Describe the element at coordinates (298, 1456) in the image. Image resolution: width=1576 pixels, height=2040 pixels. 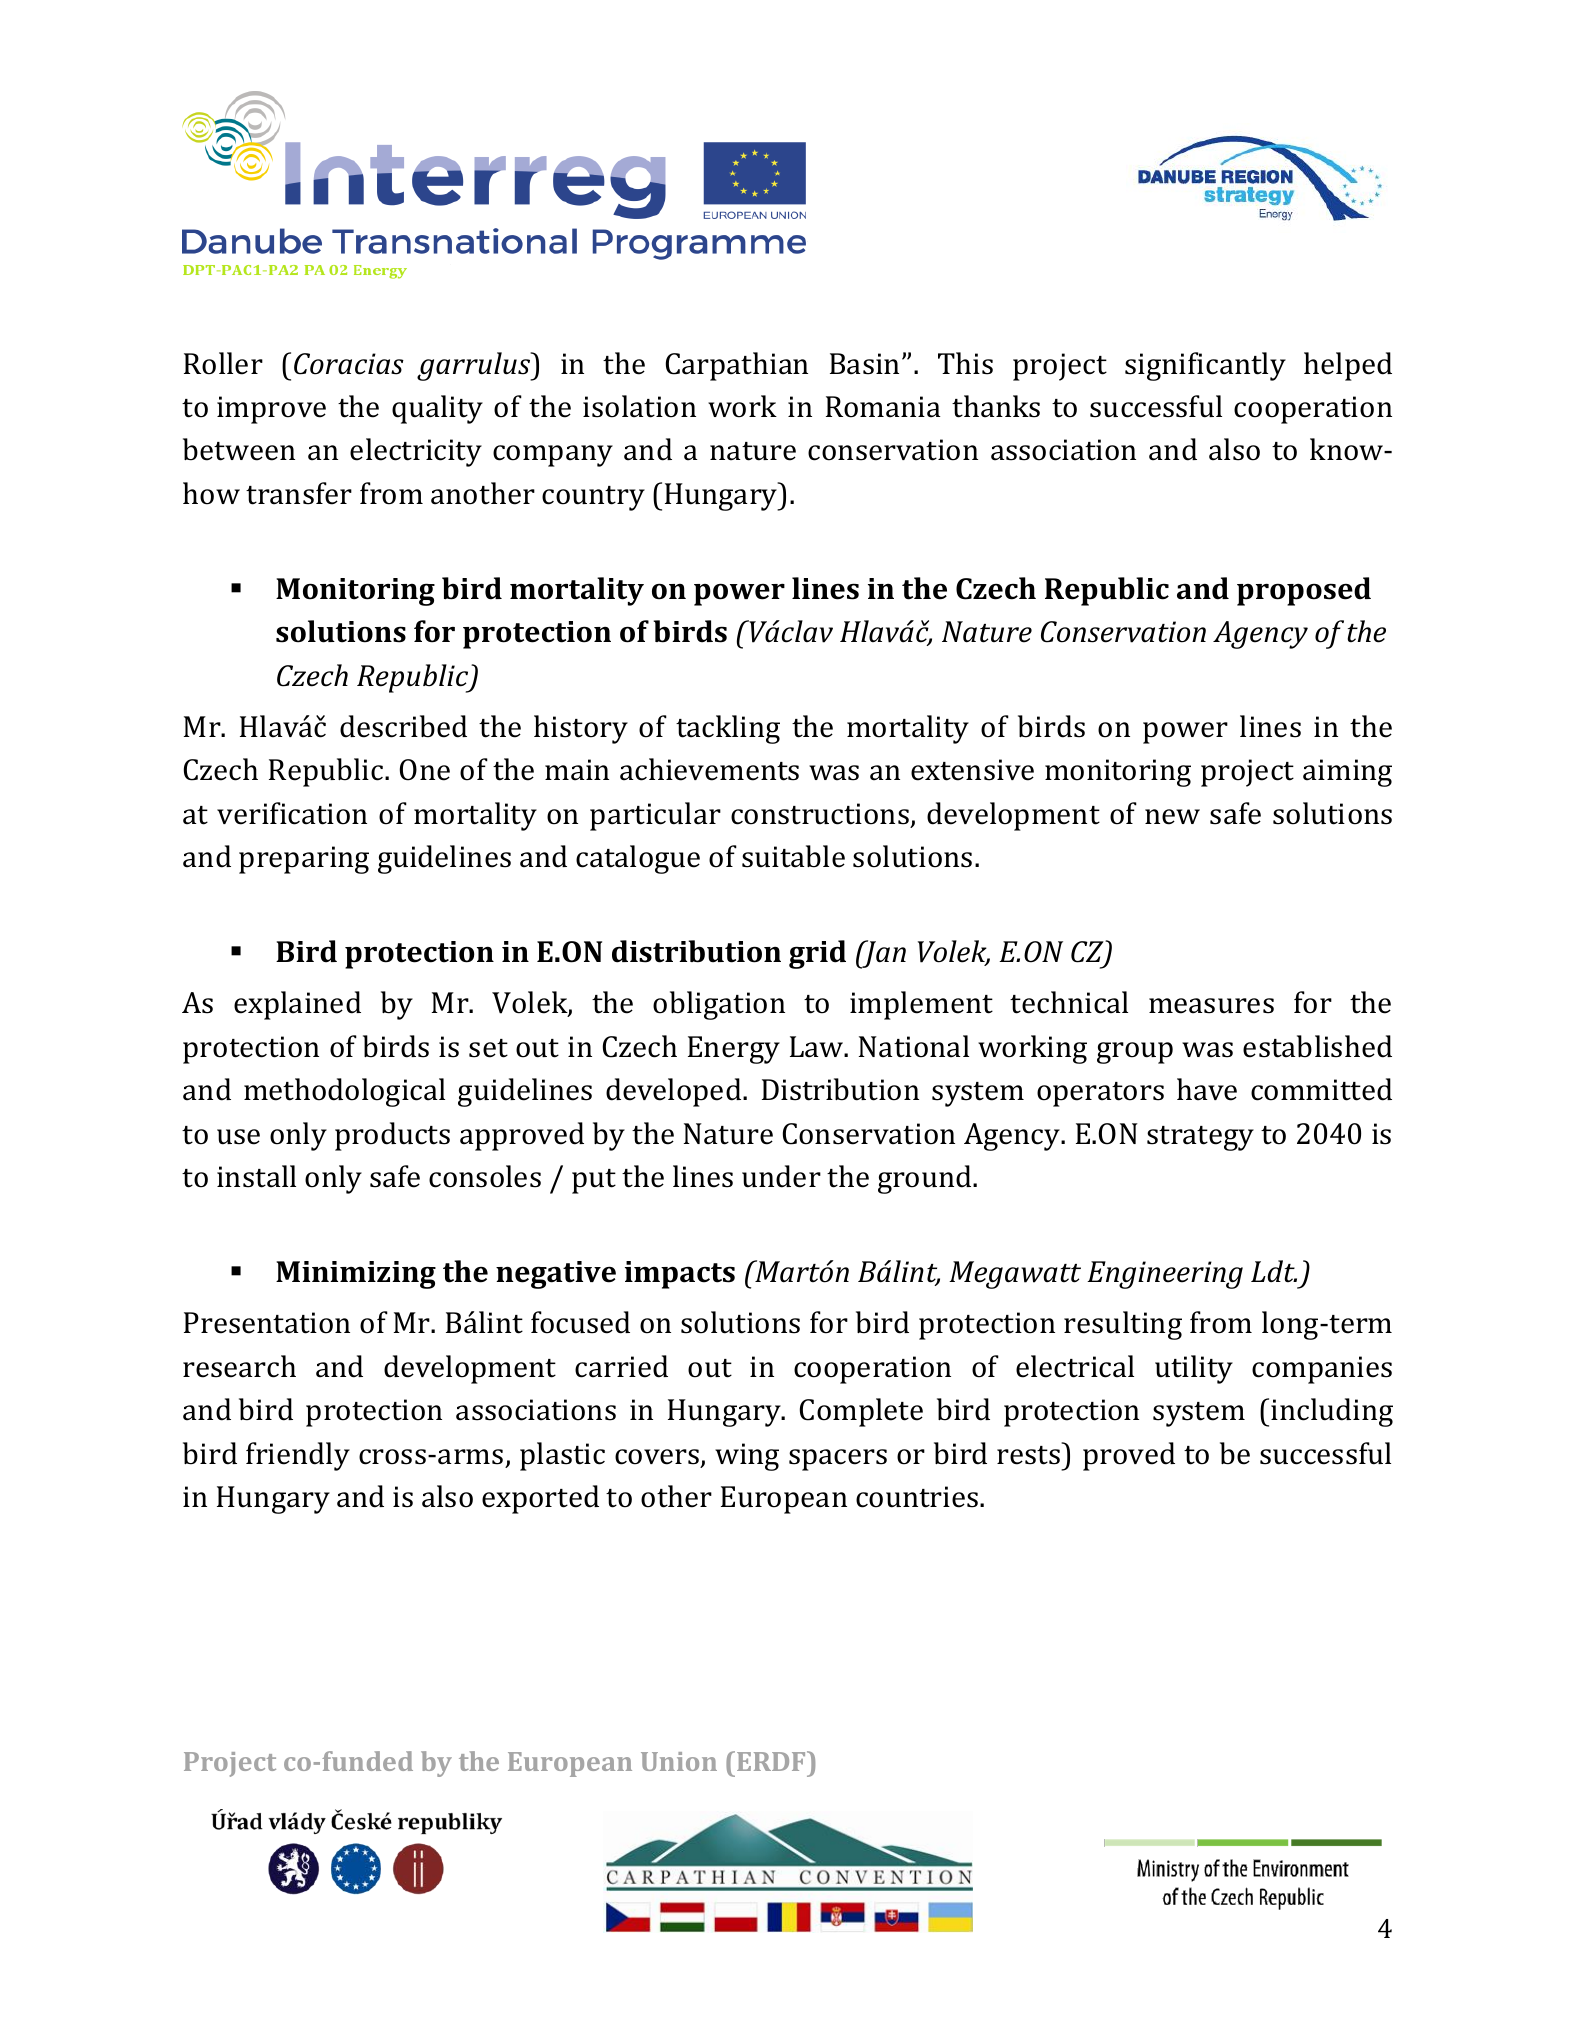
I see `friendly` at that location.
